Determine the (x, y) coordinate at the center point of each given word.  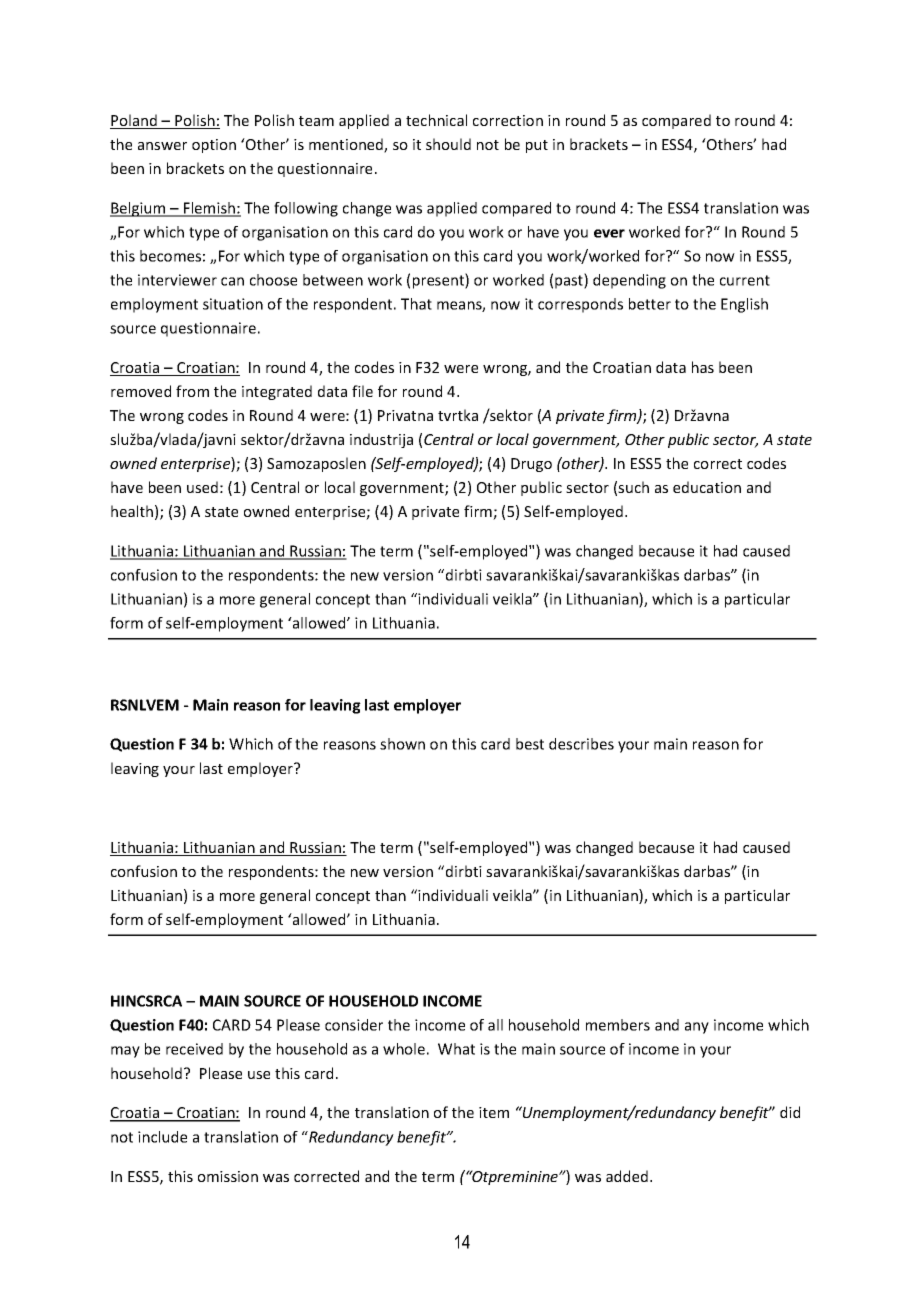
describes (581, 744)
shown (402, 744)
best (530, 744)
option (214, 146)
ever (609, 233)
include (162, 1137)
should (448, 144)
